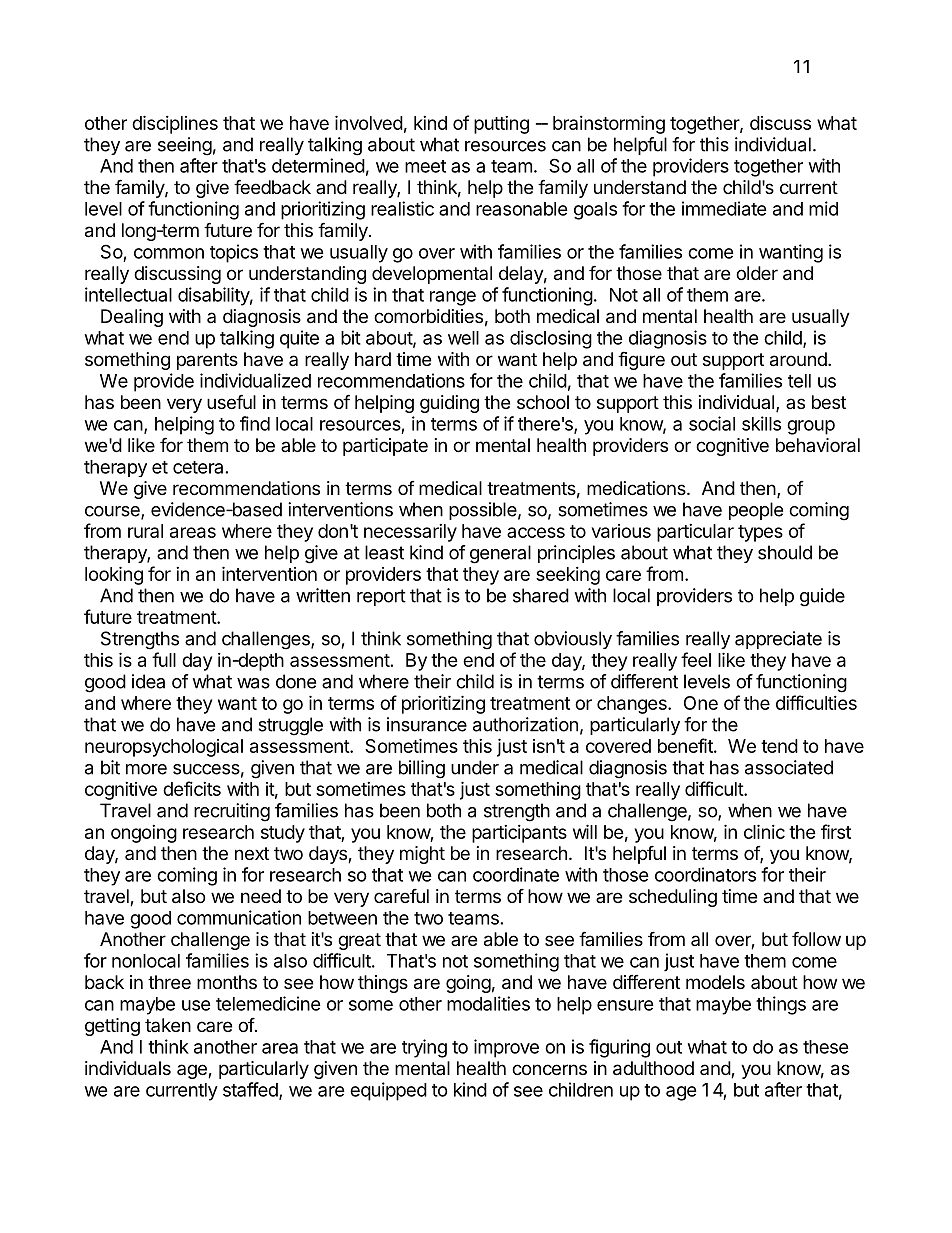 The image size is (952, 1233). I want to click on cetera, so click(198, 467).
